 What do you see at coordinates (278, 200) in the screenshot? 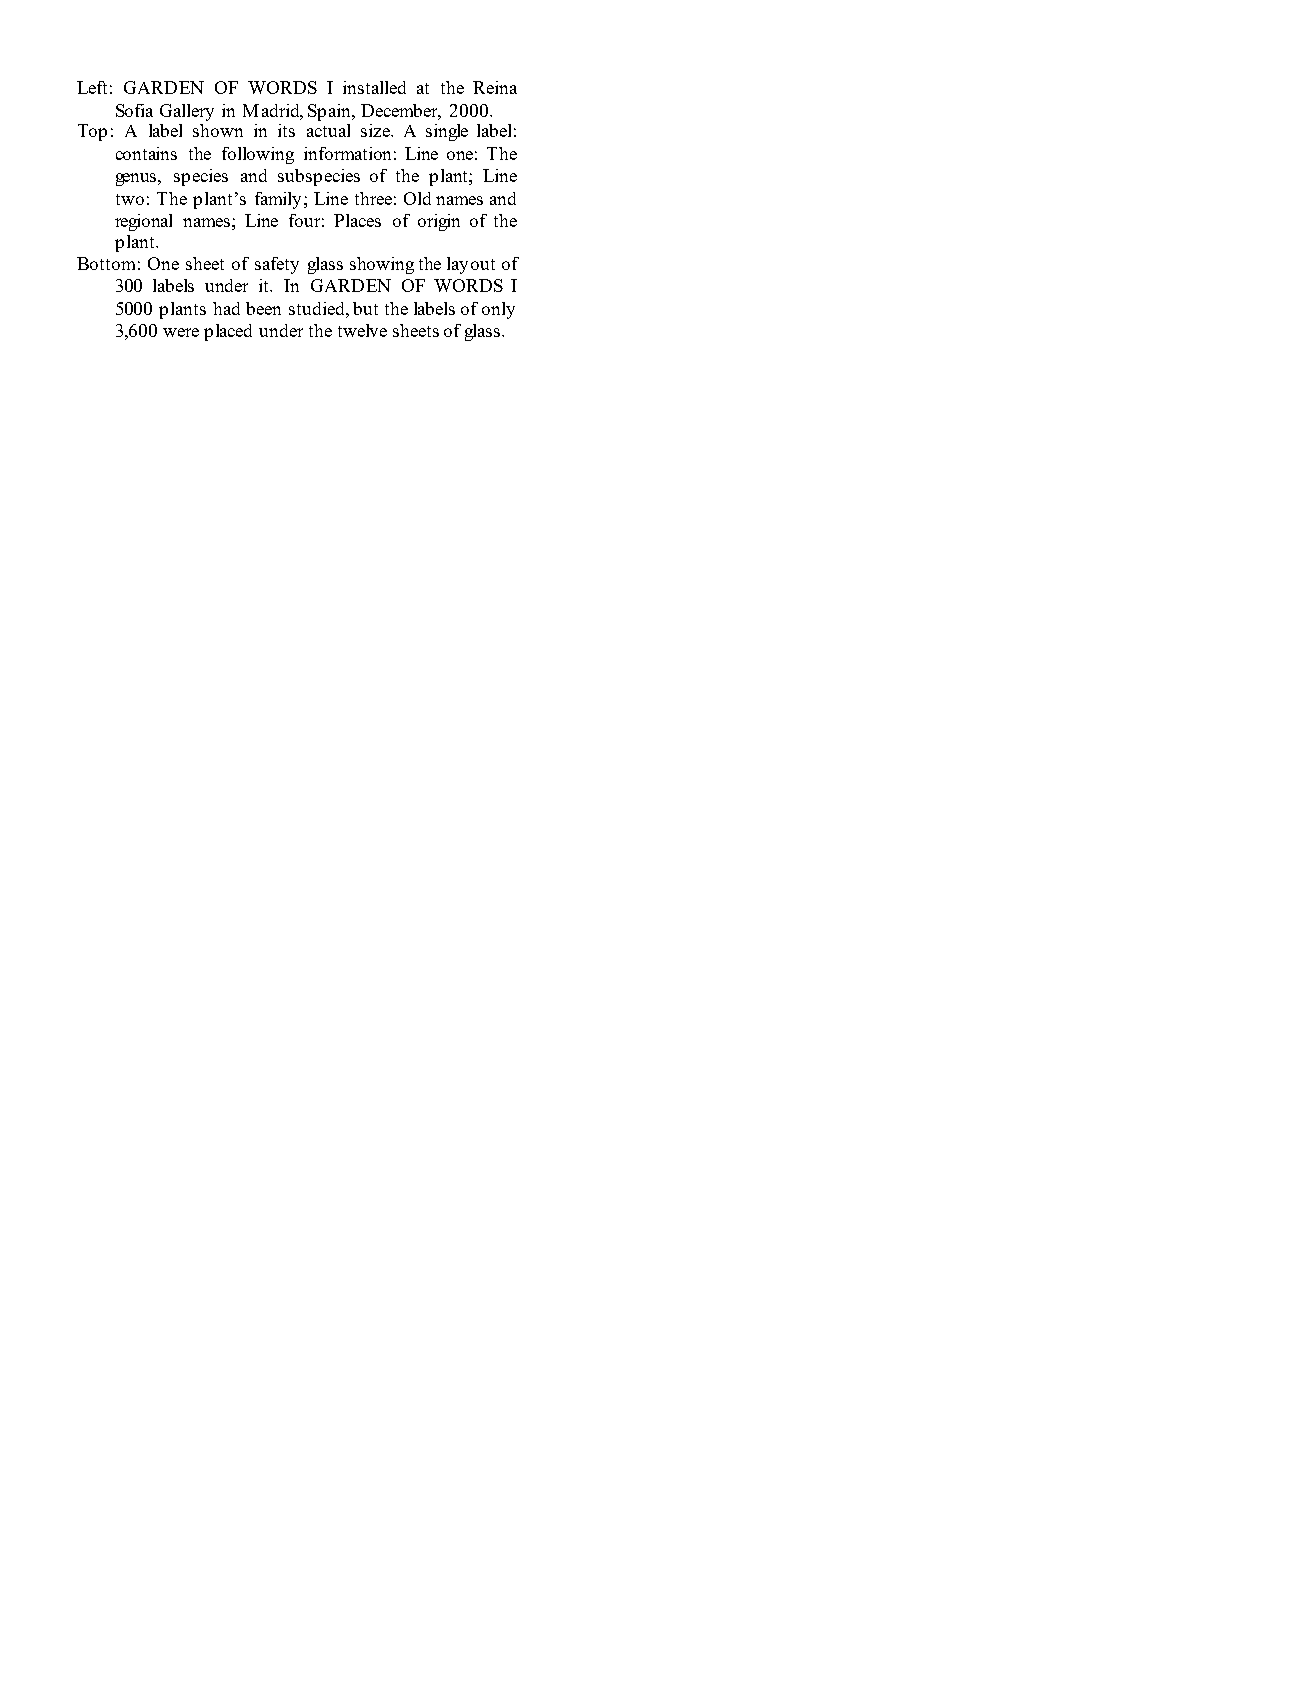
I see `family` at bounding box center [278, 200].
